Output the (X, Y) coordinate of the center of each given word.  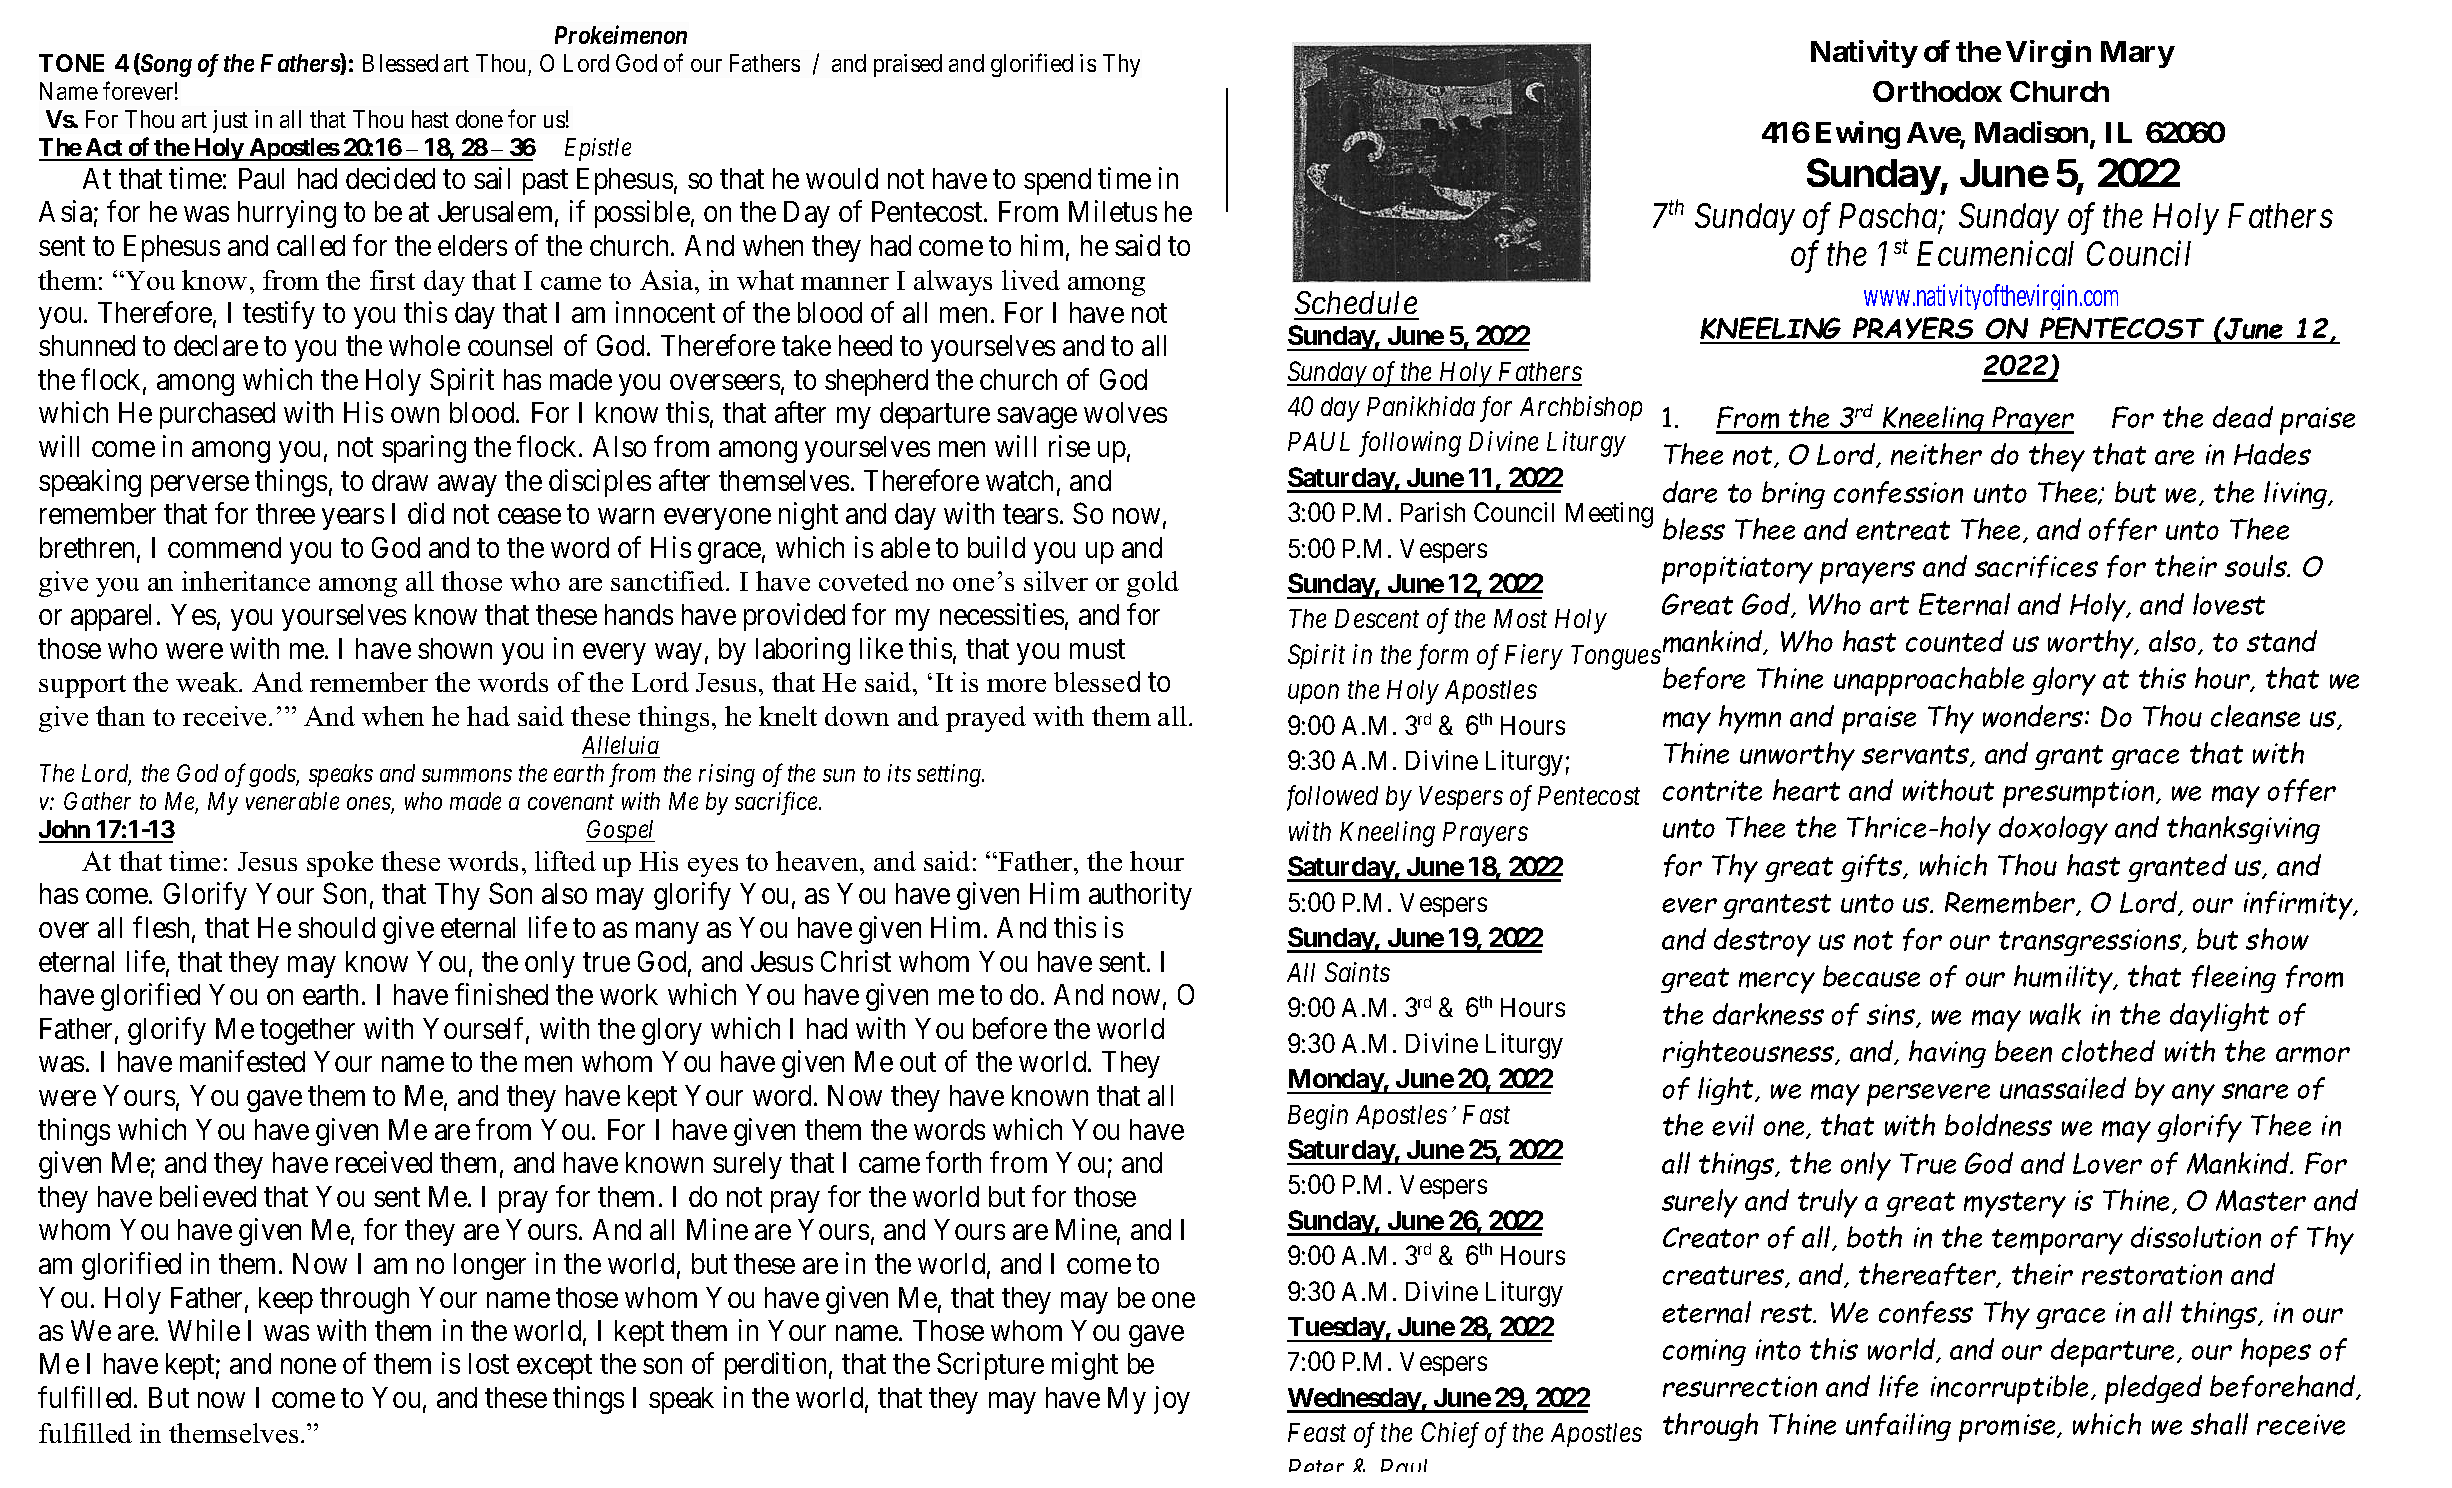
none (308, 1366)
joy (1172, 1400)
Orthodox (1937, 91)
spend (1057, 181)
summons (467, 775)
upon (1313, 694)
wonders (2034, 716)
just (230, 121)
